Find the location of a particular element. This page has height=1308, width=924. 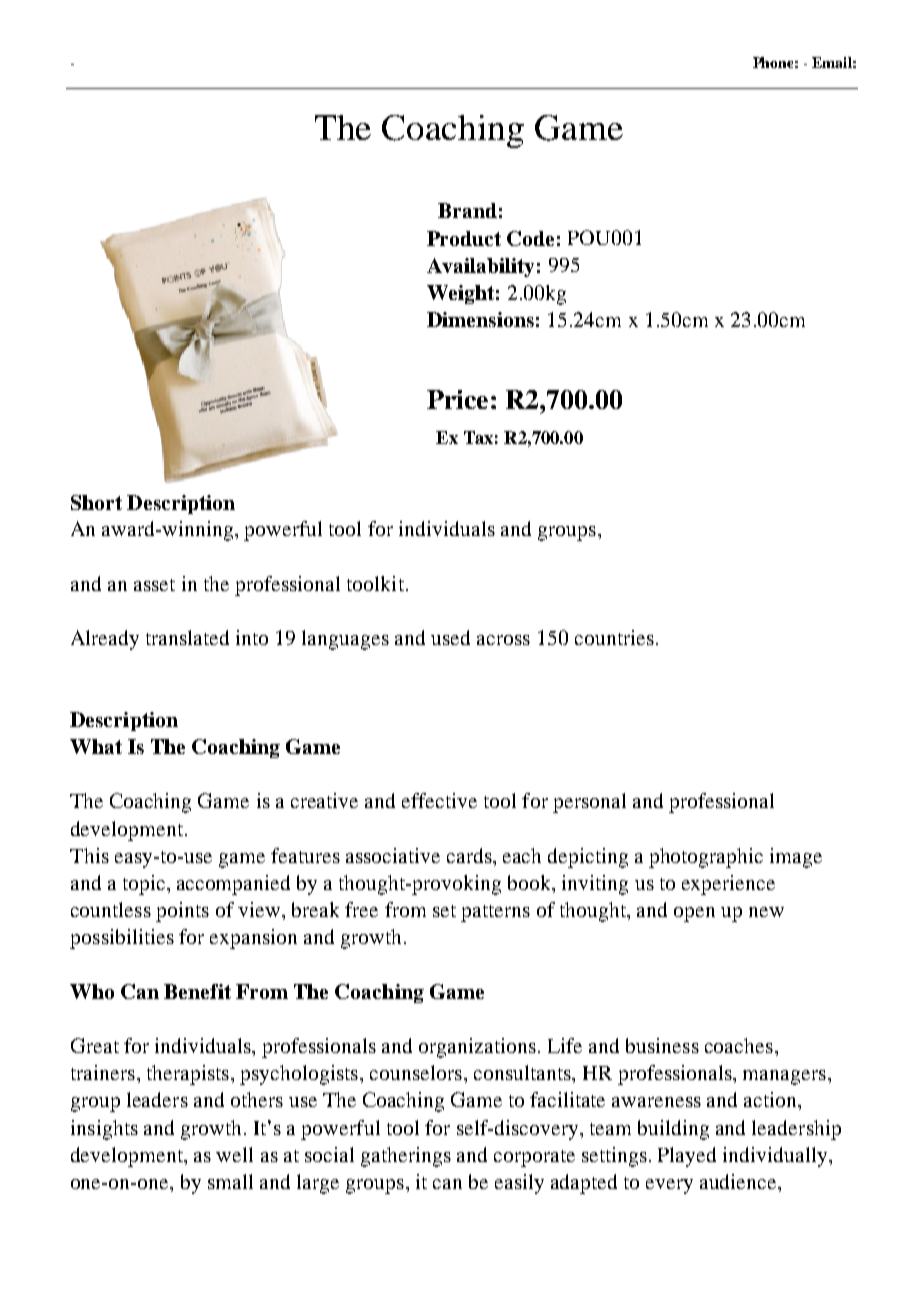

Product is located at coordinates (464, 238).
